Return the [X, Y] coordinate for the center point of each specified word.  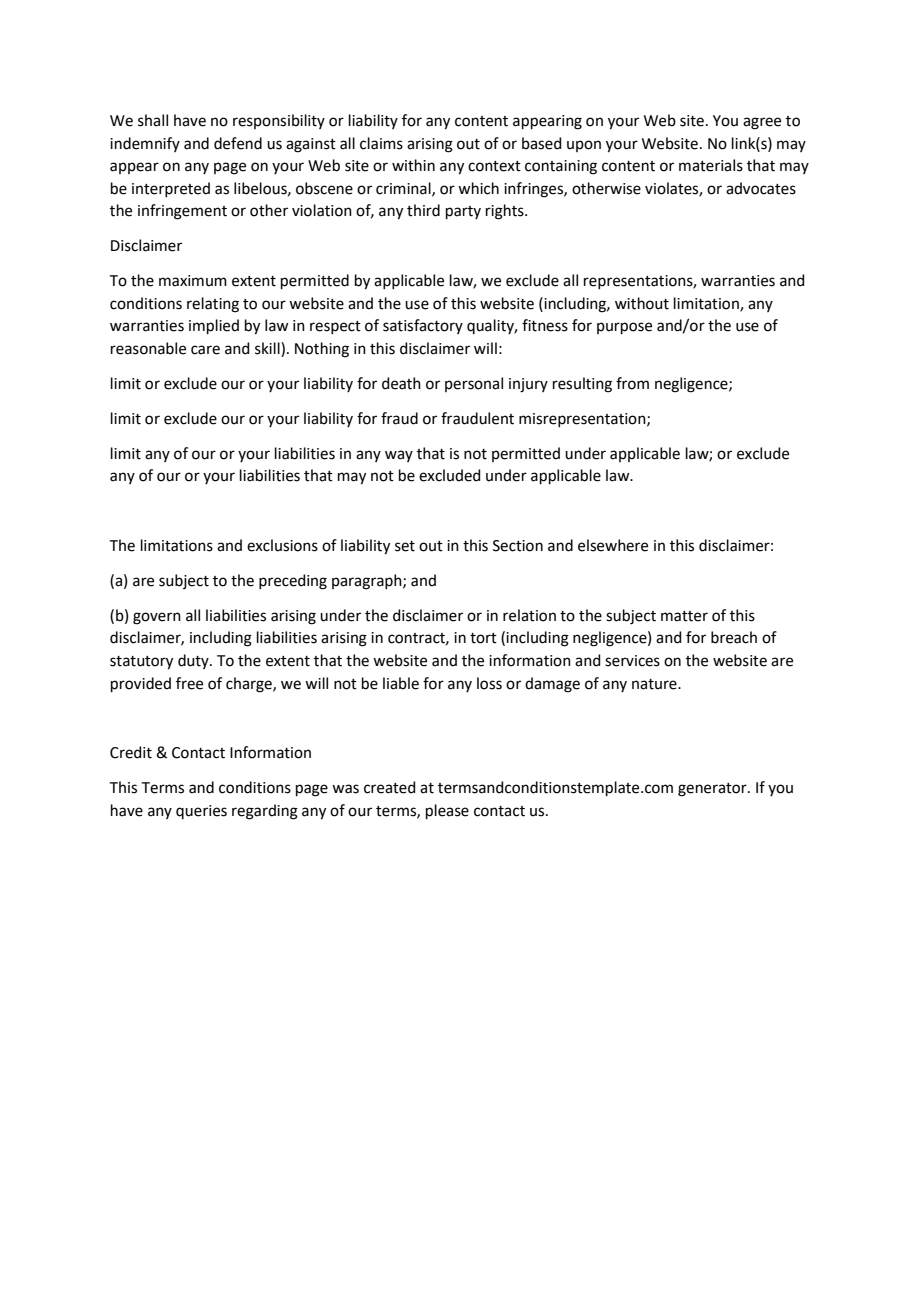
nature [655, 684]
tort [483, 638]
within [413, 165]
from [632, 383]
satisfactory [423, 326]
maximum [193, 281]
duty [194, 661]
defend [238, 143]
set [405, 546]
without [642, 303]
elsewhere [613, 545]
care [205, 350]
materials [711, 165]
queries [201, 812]
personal [474, 384]
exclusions [282, 545]
